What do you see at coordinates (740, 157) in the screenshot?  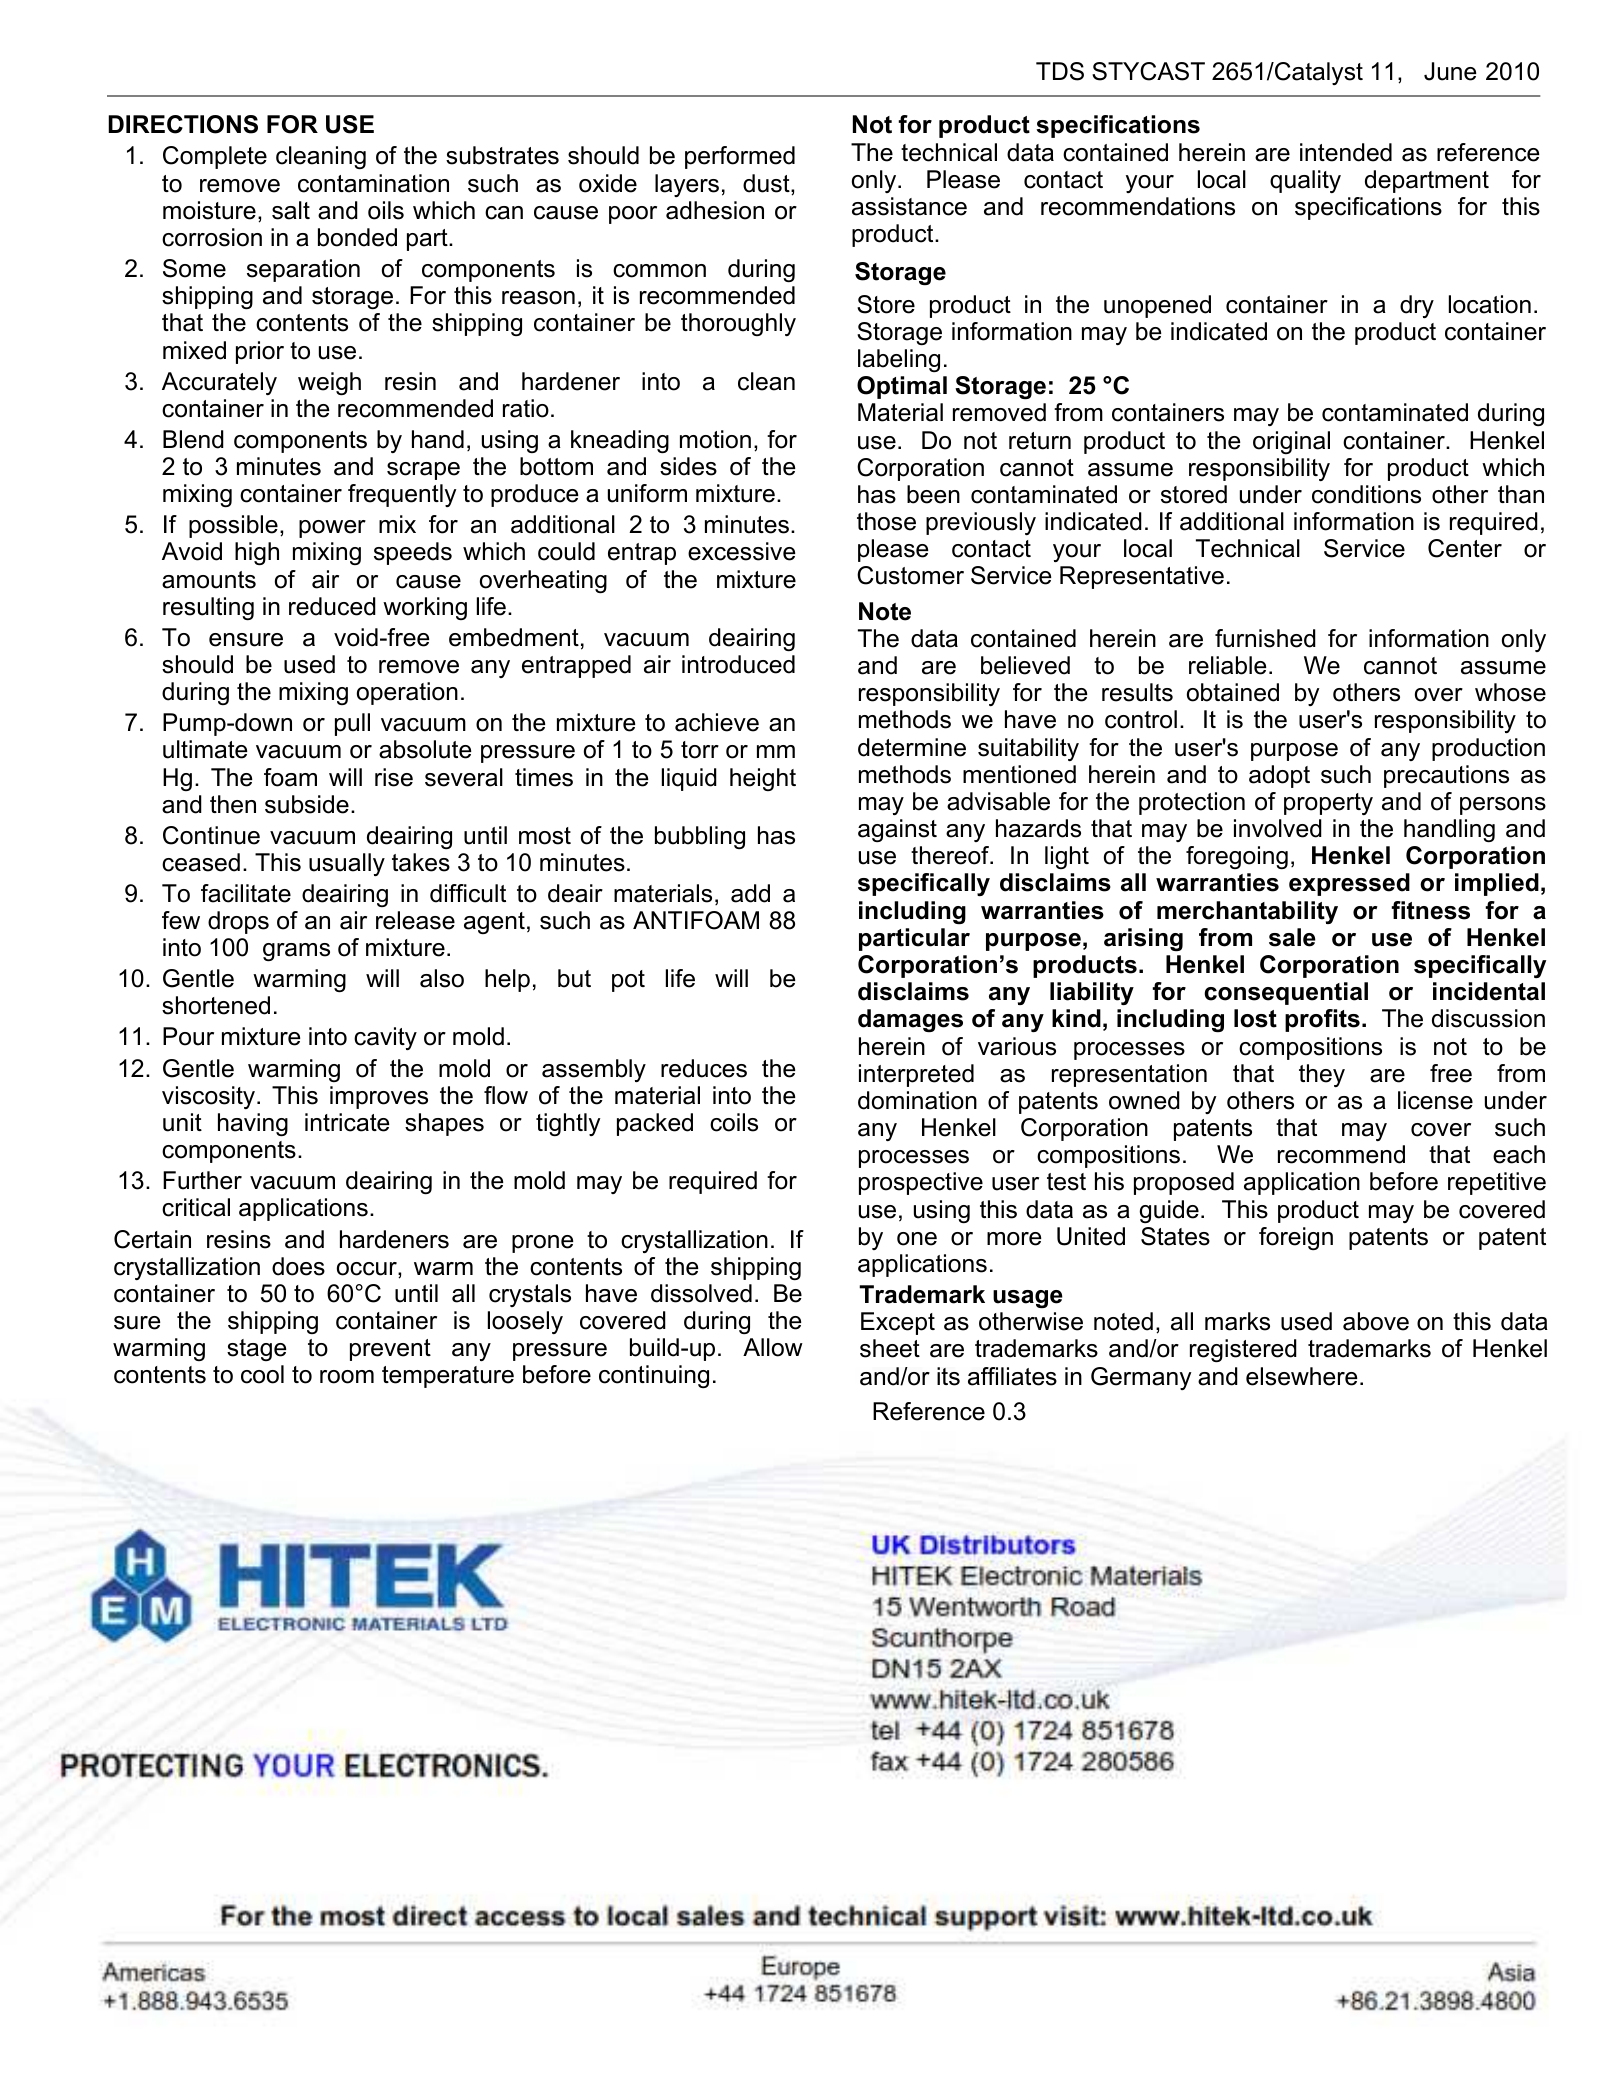 I see `performed` at bounding box center [740, 157].
